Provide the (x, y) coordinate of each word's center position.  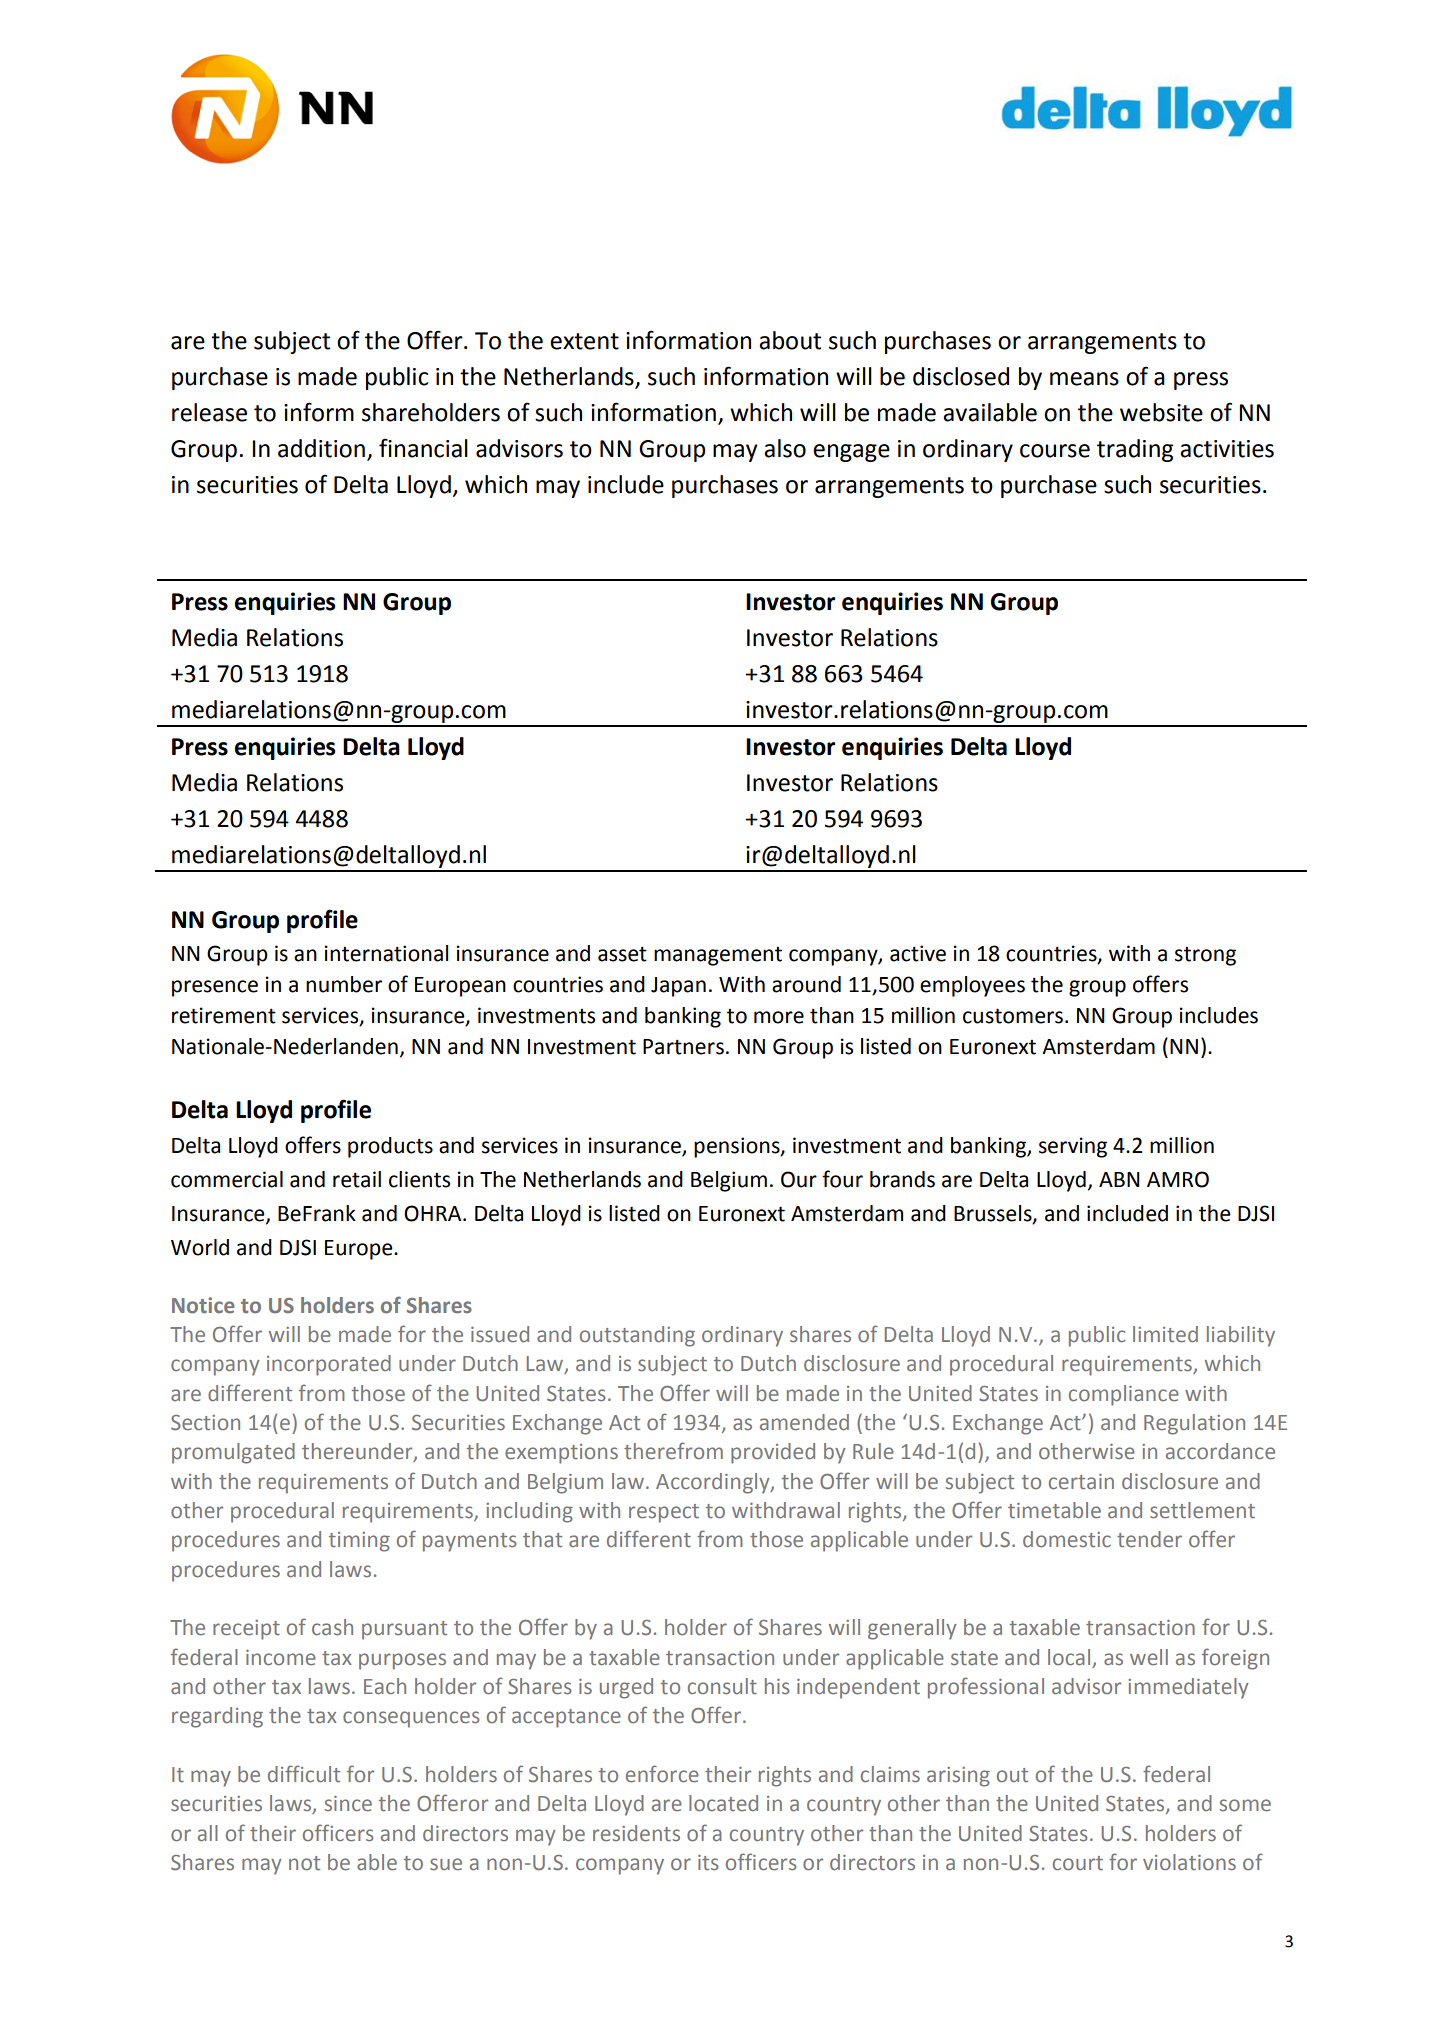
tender (1149, 1539)
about (790, 340)
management (718, 956)
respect (664, 1513)
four (842, 1179)
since (348, 1804)
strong (1205, 956)
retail (357, 1179)
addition (321, 448)
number (344, 984)
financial (423, 448)
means (1084, 379)
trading (1135, 450)
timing (359, 1542)
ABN (1119, 1179)
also (785, 448)
